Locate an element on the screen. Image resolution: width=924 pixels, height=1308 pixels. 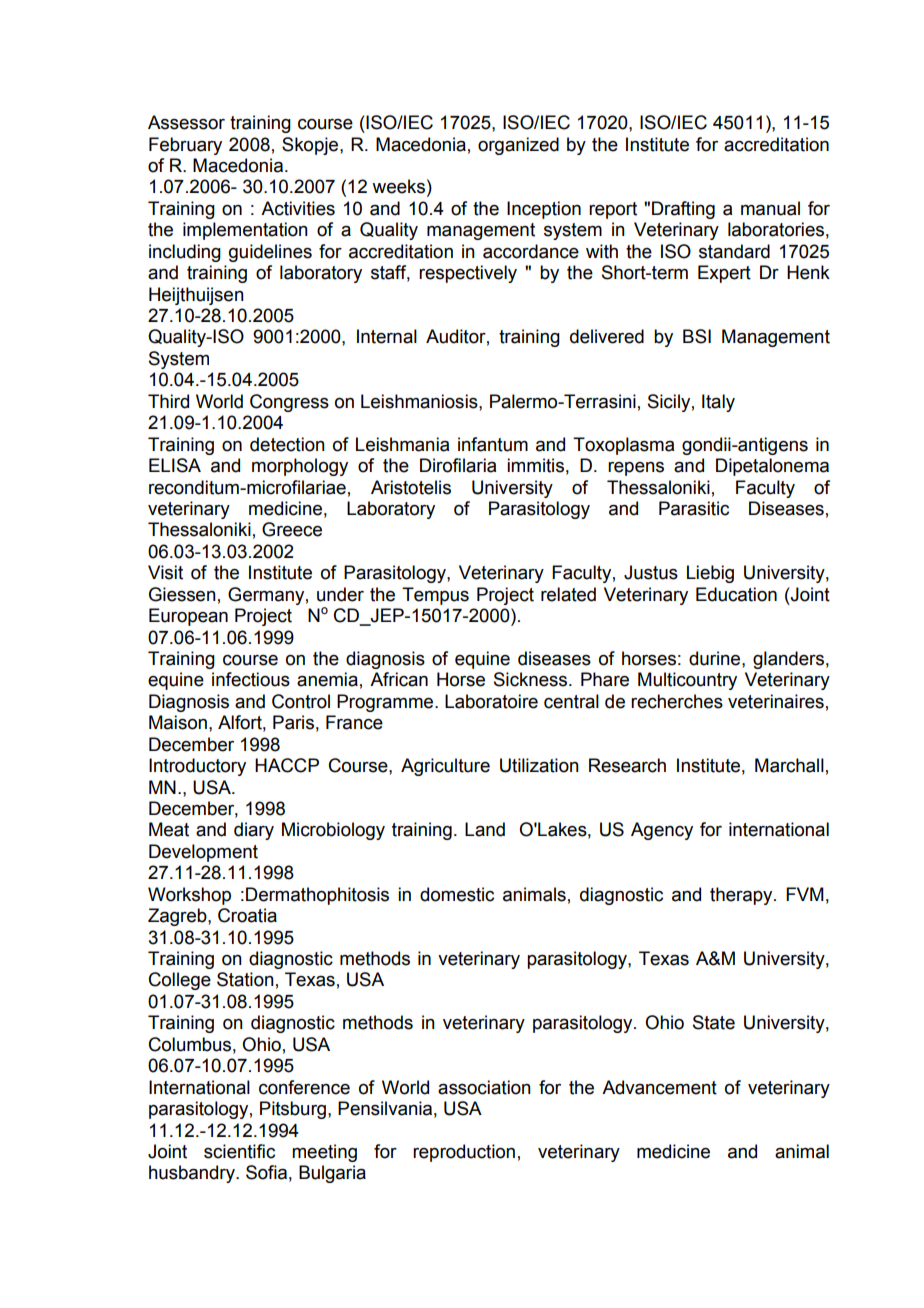
infectious is located at coordinates (251, 679).
